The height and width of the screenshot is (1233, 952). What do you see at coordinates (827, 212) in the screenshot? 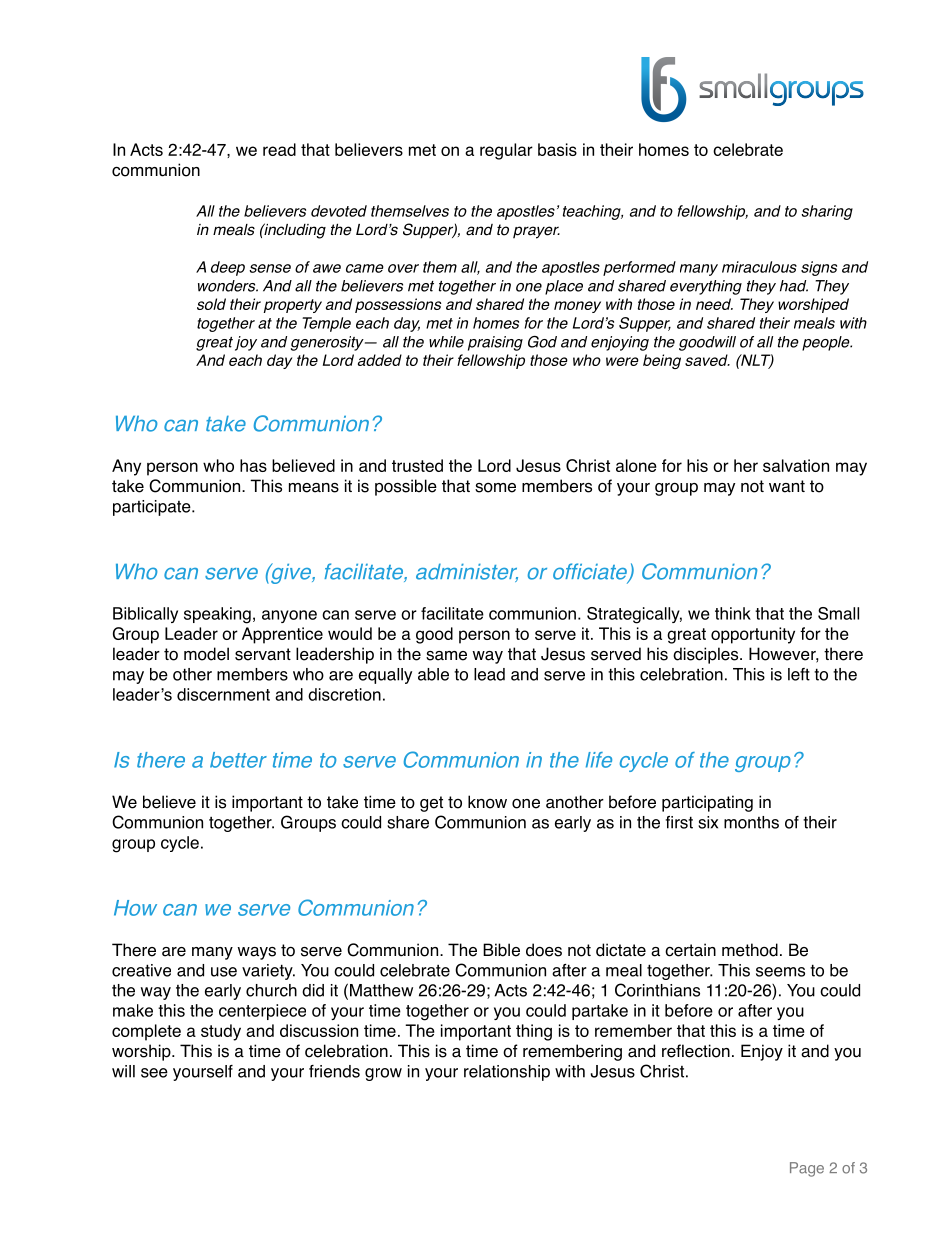
I see `sharing` at bounding box center [827, 212].
